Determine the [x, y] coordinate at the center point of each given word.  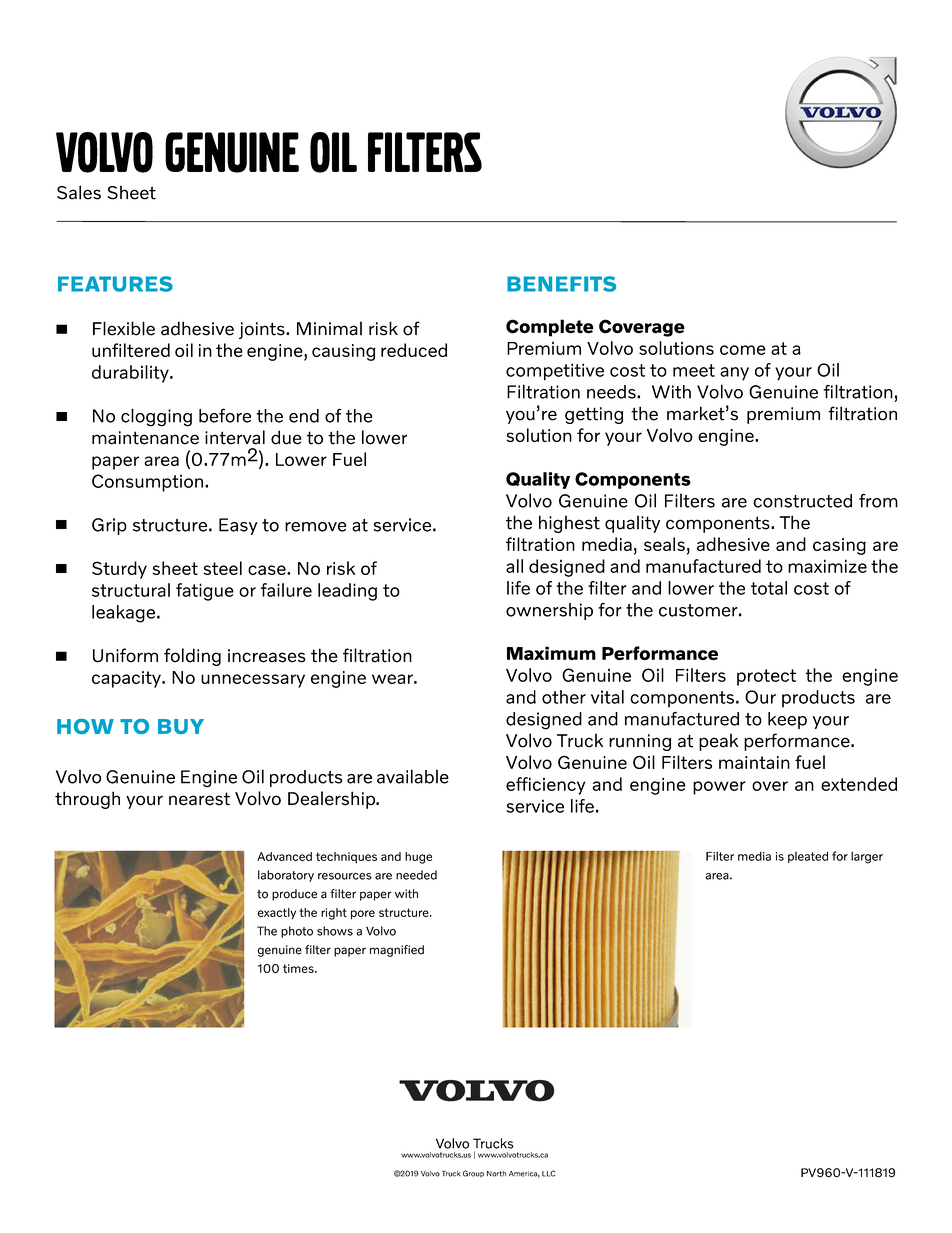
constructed [802, 501]
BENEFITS [561, 284]
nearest [199, 799]
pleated [808, 857]
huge [418, 858]
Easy [238, 526]
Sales [79, 192]
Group [473, 1174]
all [514, 566]
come [743, 350]
